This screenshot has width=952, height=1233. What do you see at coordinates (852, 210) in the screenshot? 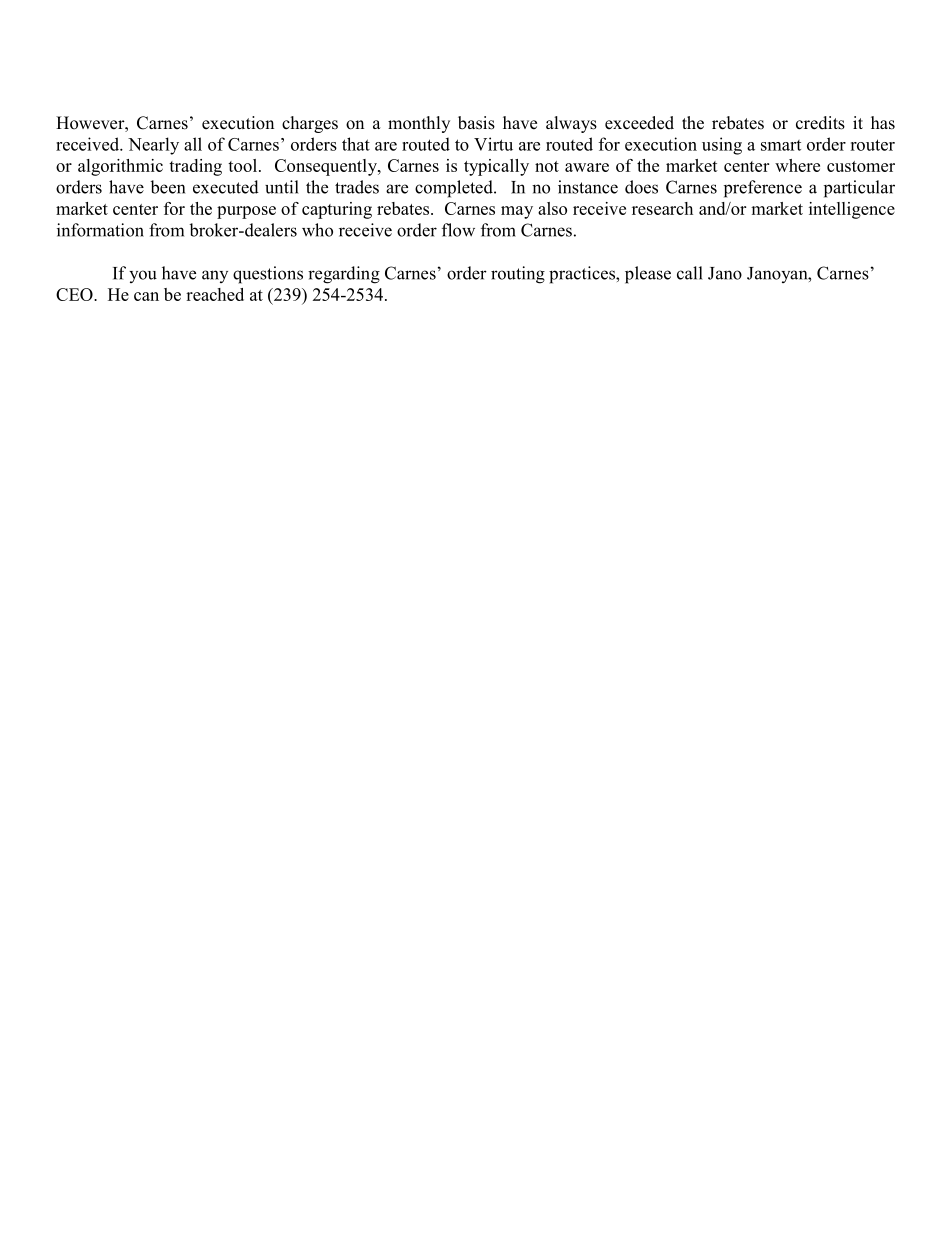
I see `intelligence` at bounding box center [852, 210].
